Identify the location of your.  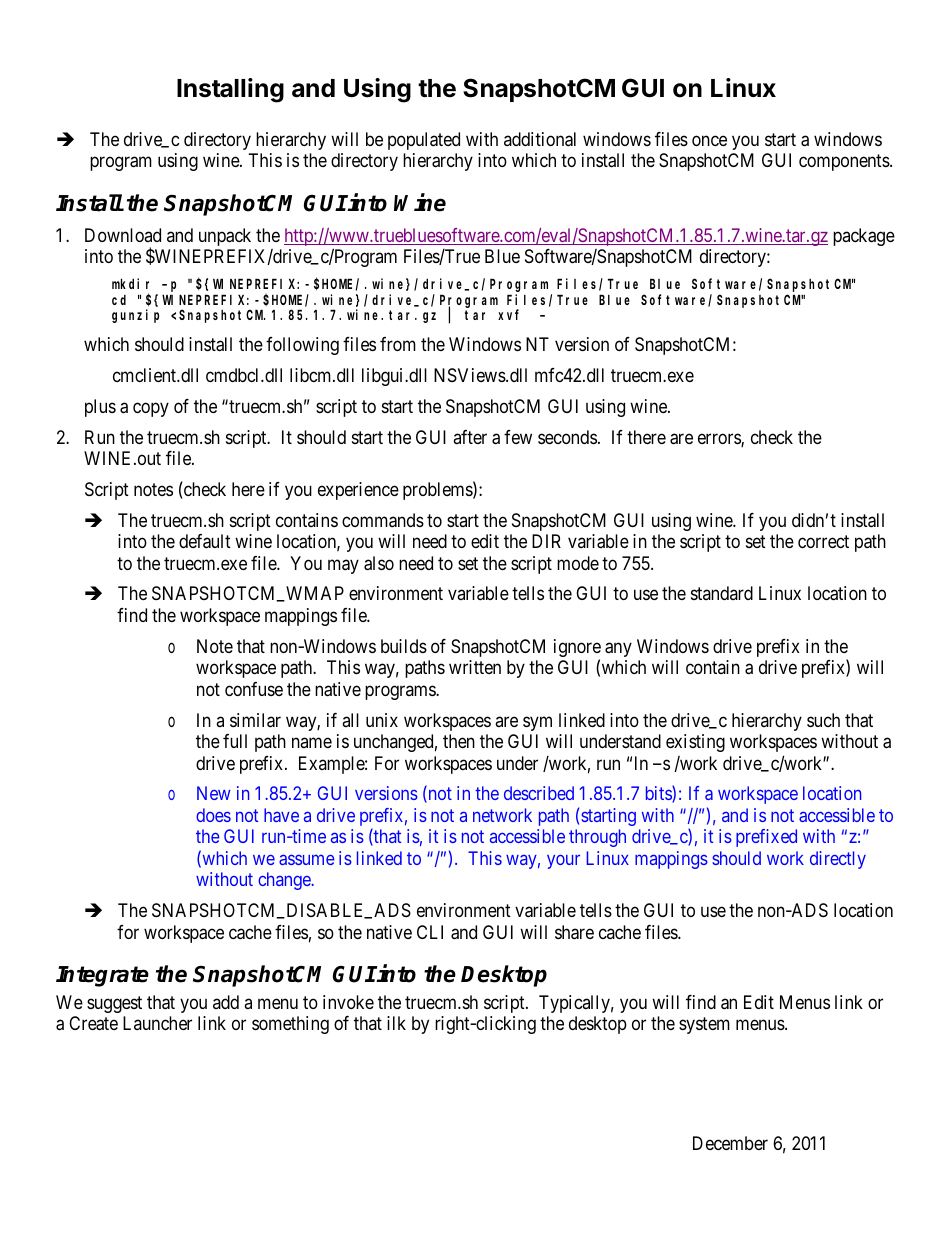
(563, 861).
